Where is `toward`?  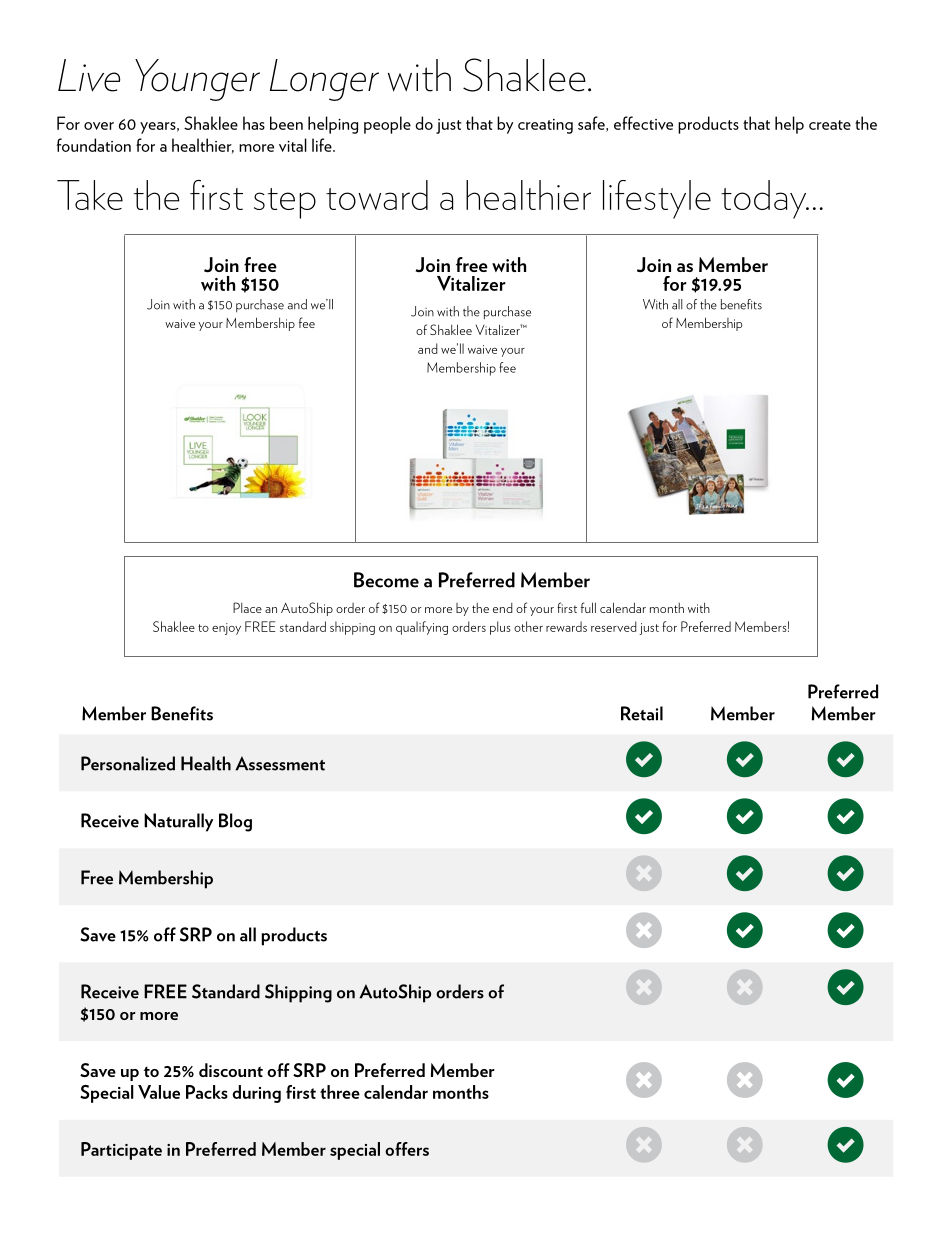 toward is located at coordinates (377, 195).
